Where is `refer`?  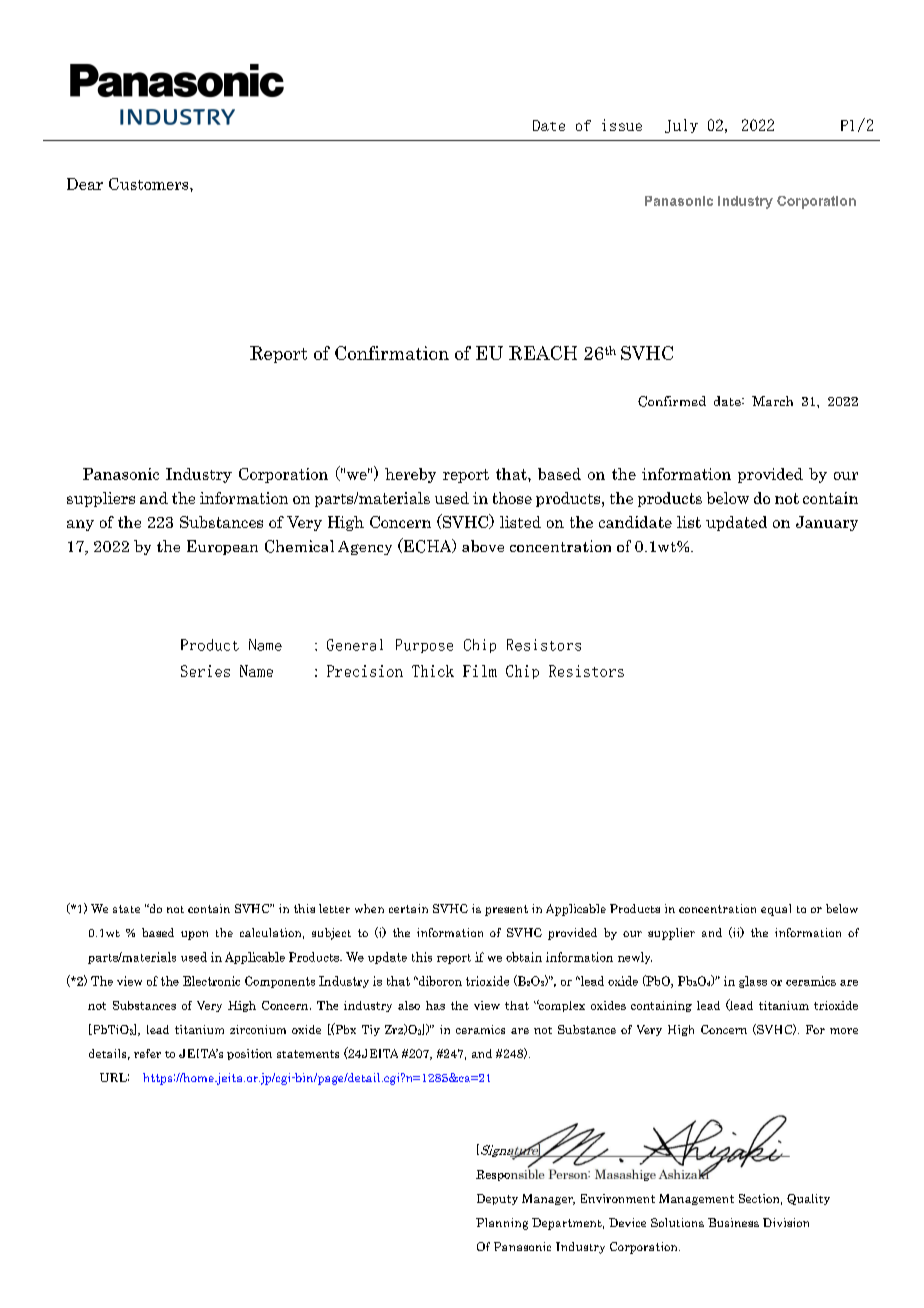
refer is located at coordinates (147, 1053).
